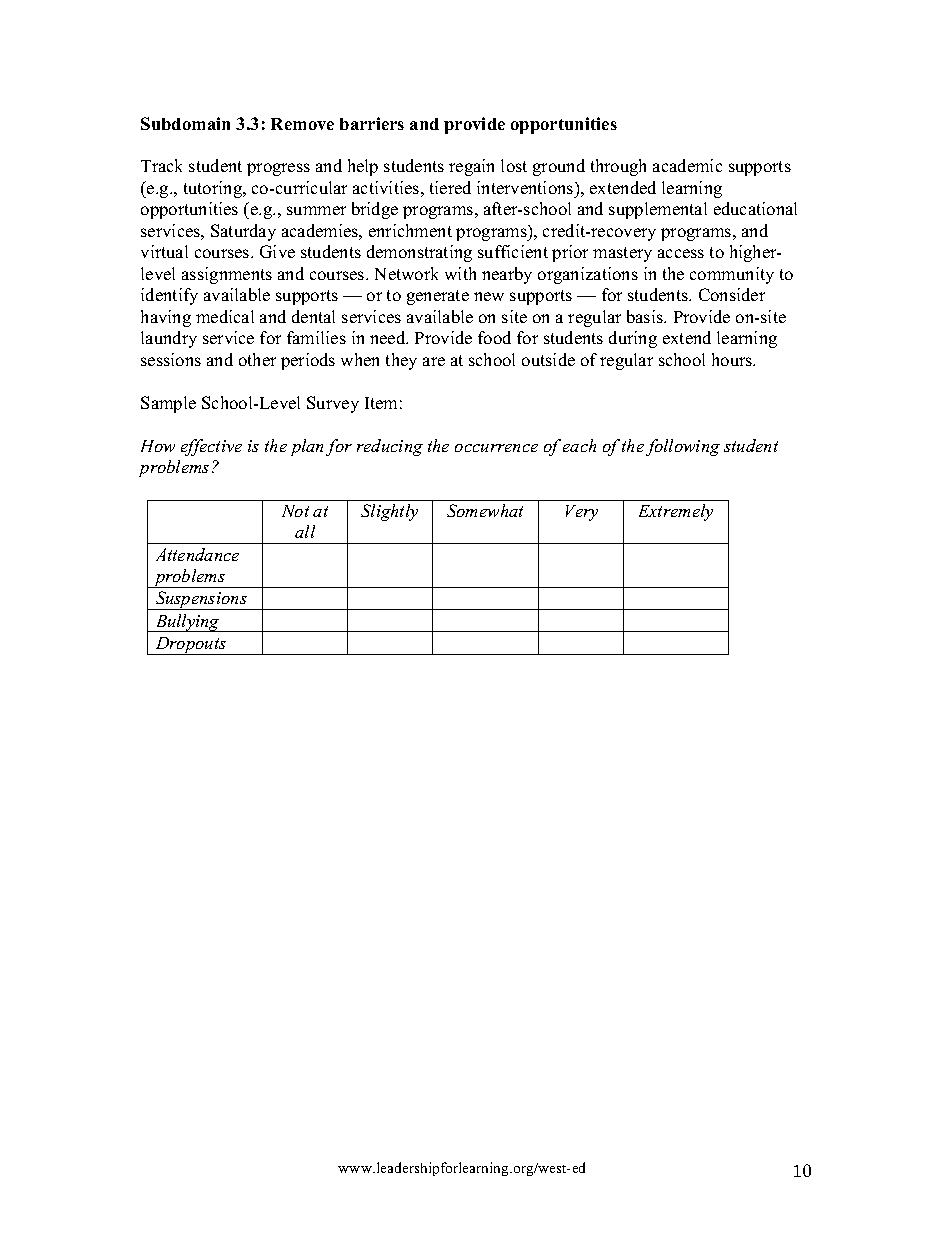 The width and height of the screenshot is (952, 1233). Describe the element at coordinates (733, 359) in the screenshot. I see `hours` at that location.
